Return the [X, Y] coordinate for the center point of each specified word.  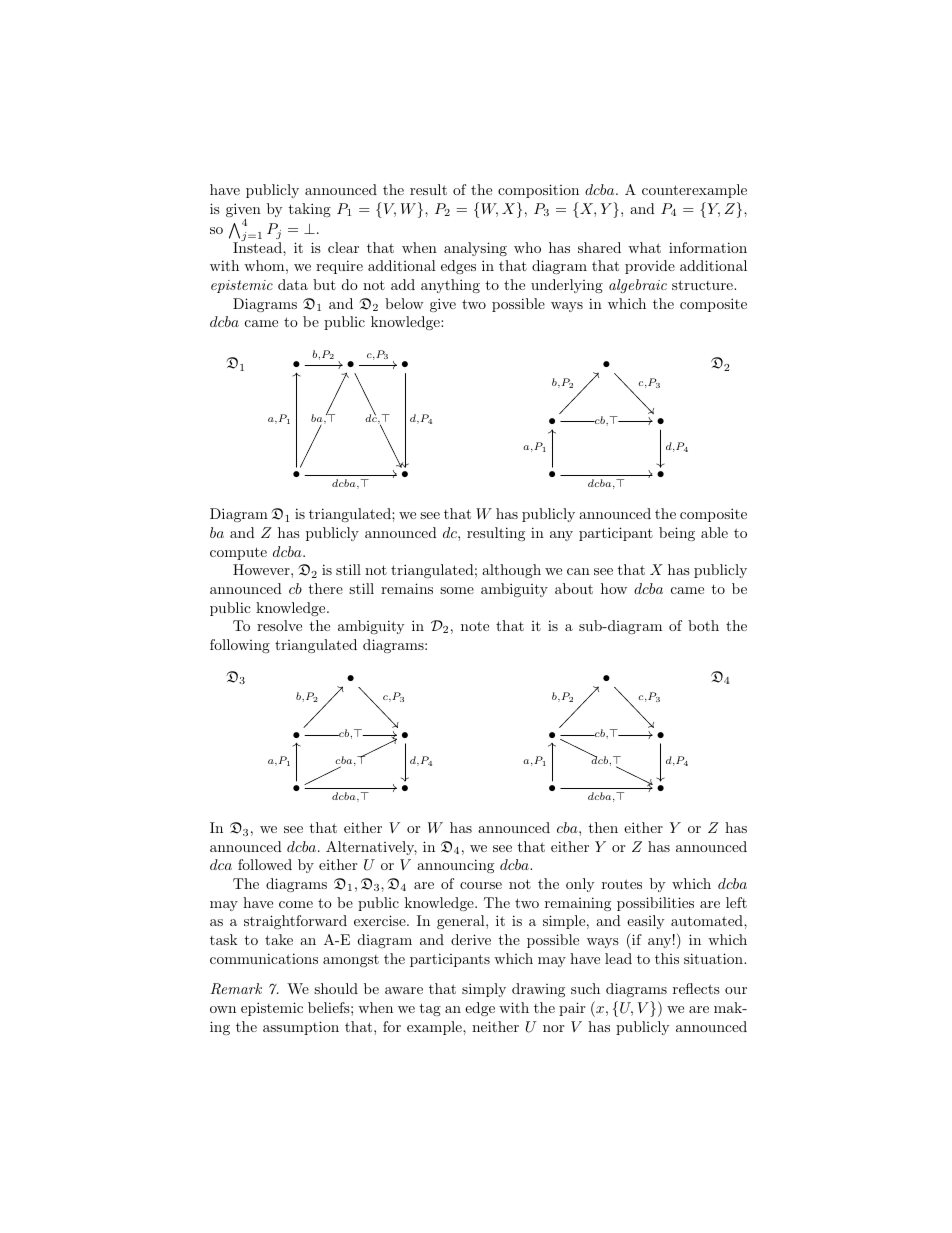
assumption [301, 1028]
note [475, 626]
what [644, 247]
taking [309, 210]
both [703, 625]
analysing [475, 249]
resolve [279, 625]
